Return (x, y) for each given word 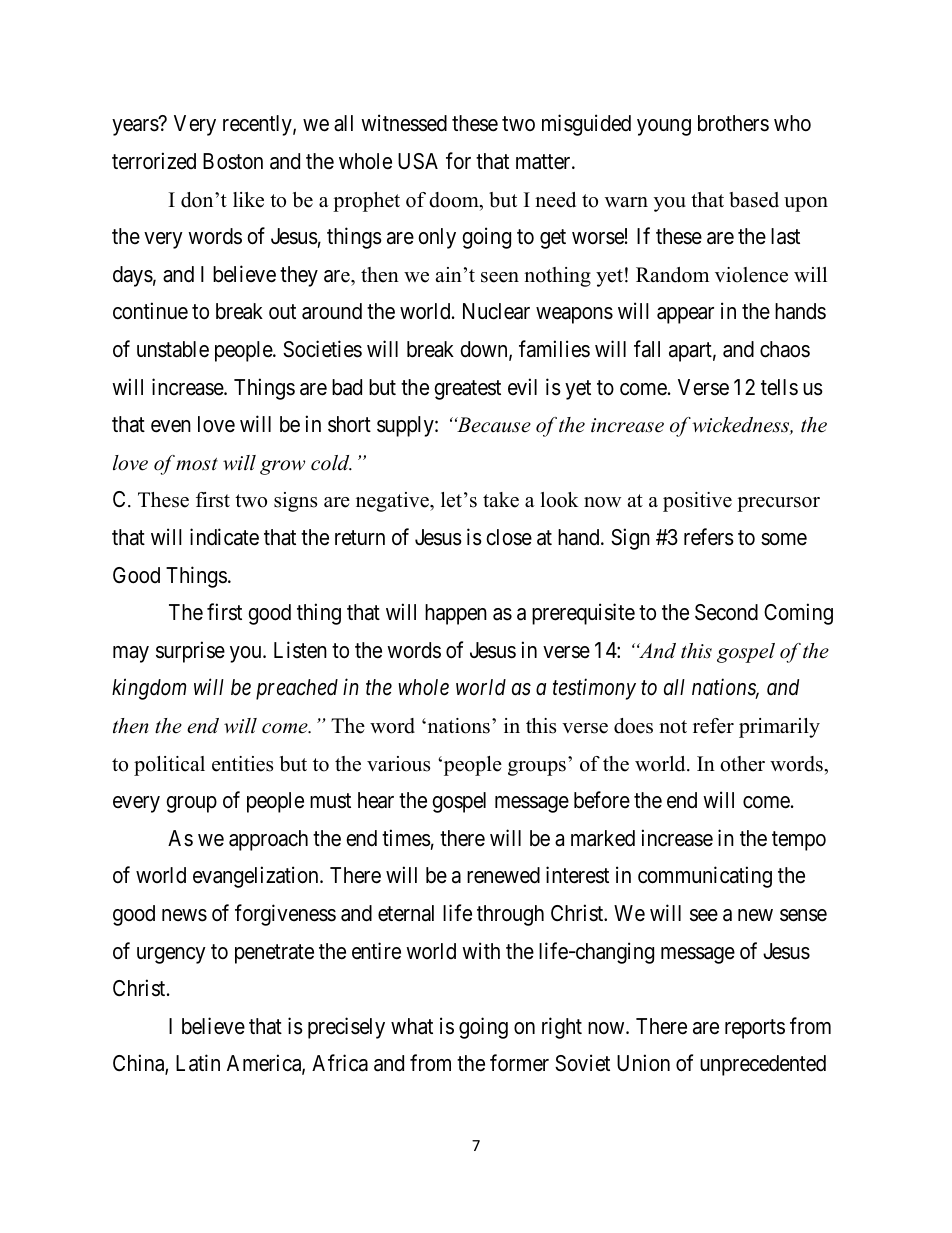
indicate (224, 537)
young (664, 127)
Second (726, 612)
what (412, 1026)
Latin (198, 1063)
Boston (233, 161)
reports (755, 1029)
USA (418, 161)
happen (456, 614)
